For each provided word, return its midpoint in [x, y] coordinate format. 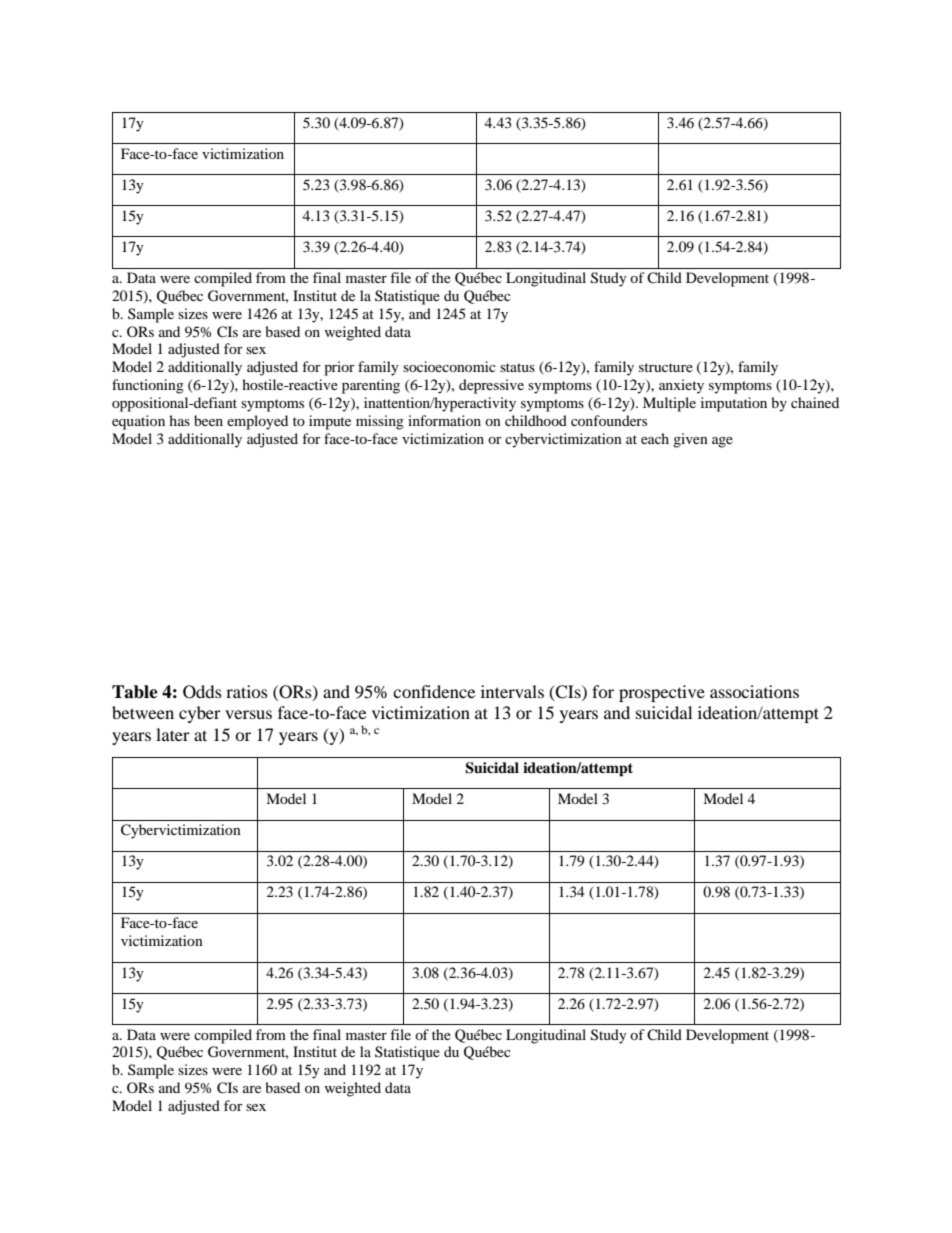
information [444, 420]
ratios [247, 691]
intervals [512, 691]
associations [754, 691]
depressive [491, 386]
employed [257, 422]
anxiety [681, 386]
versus [248, 714]
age [722, 442]
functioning [148, 386]
